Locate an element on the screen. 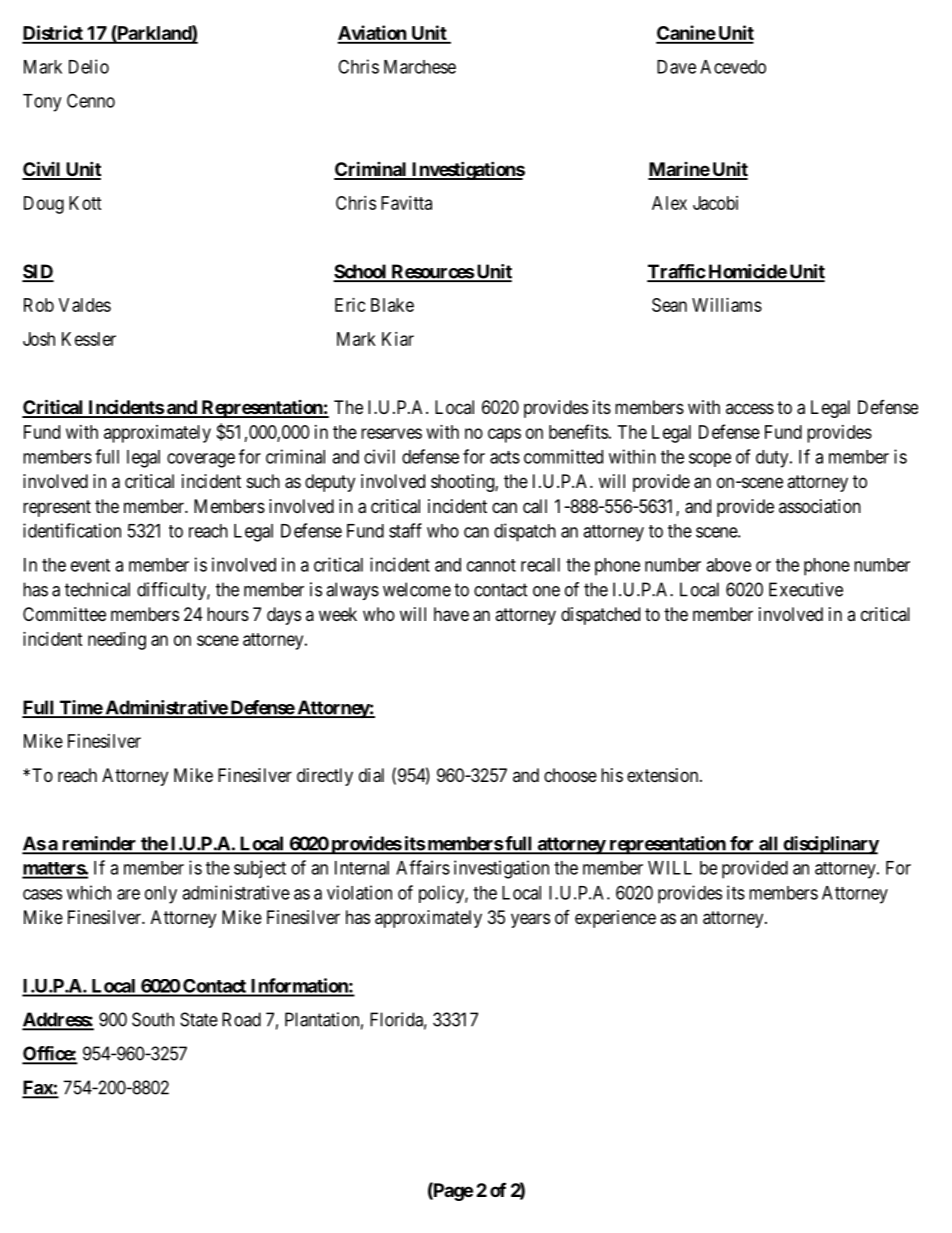  Dave is located at coordinates (676, 67).
